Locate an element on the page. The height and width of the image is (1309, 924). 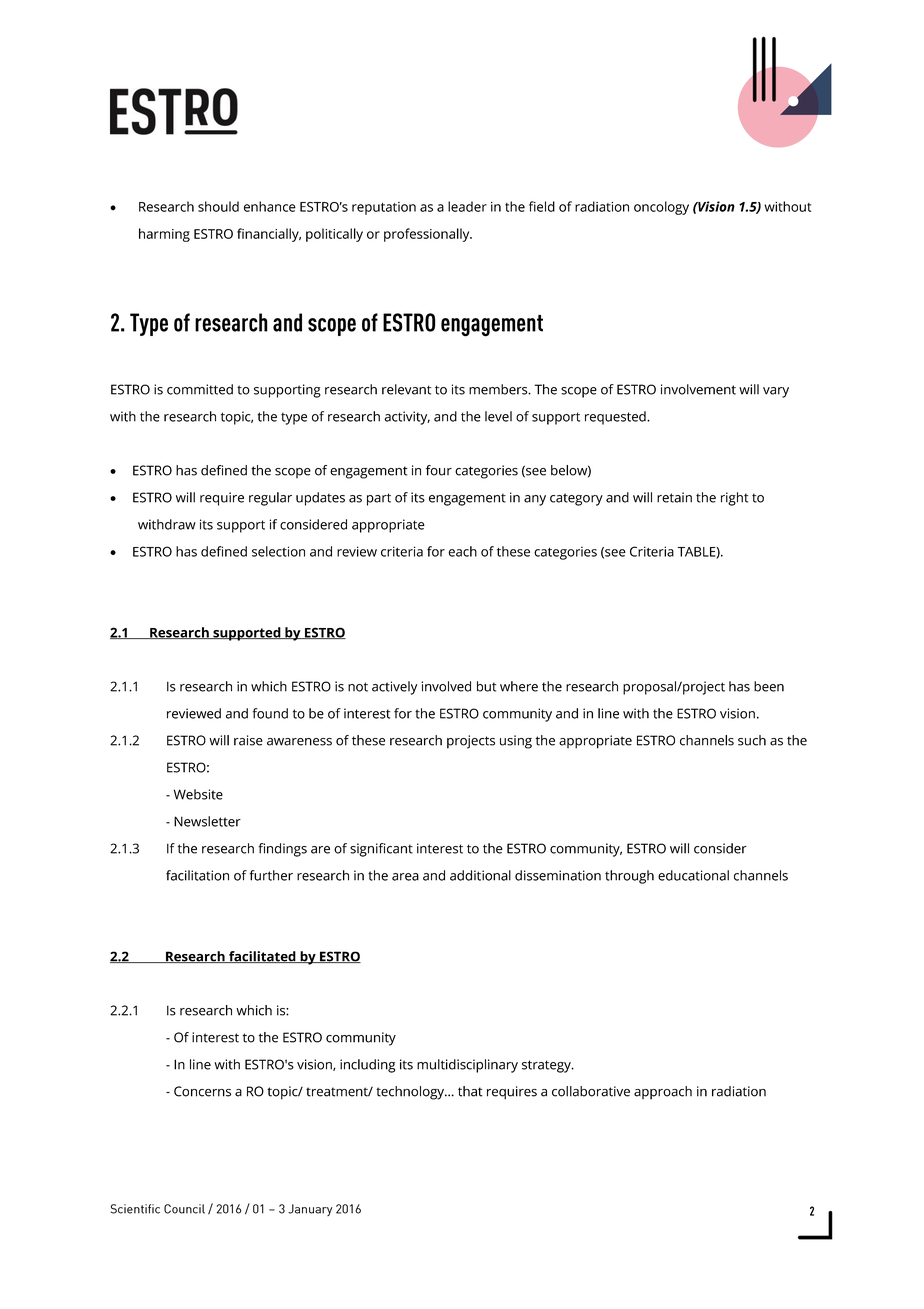
type is located at coordinates (294, 418).
